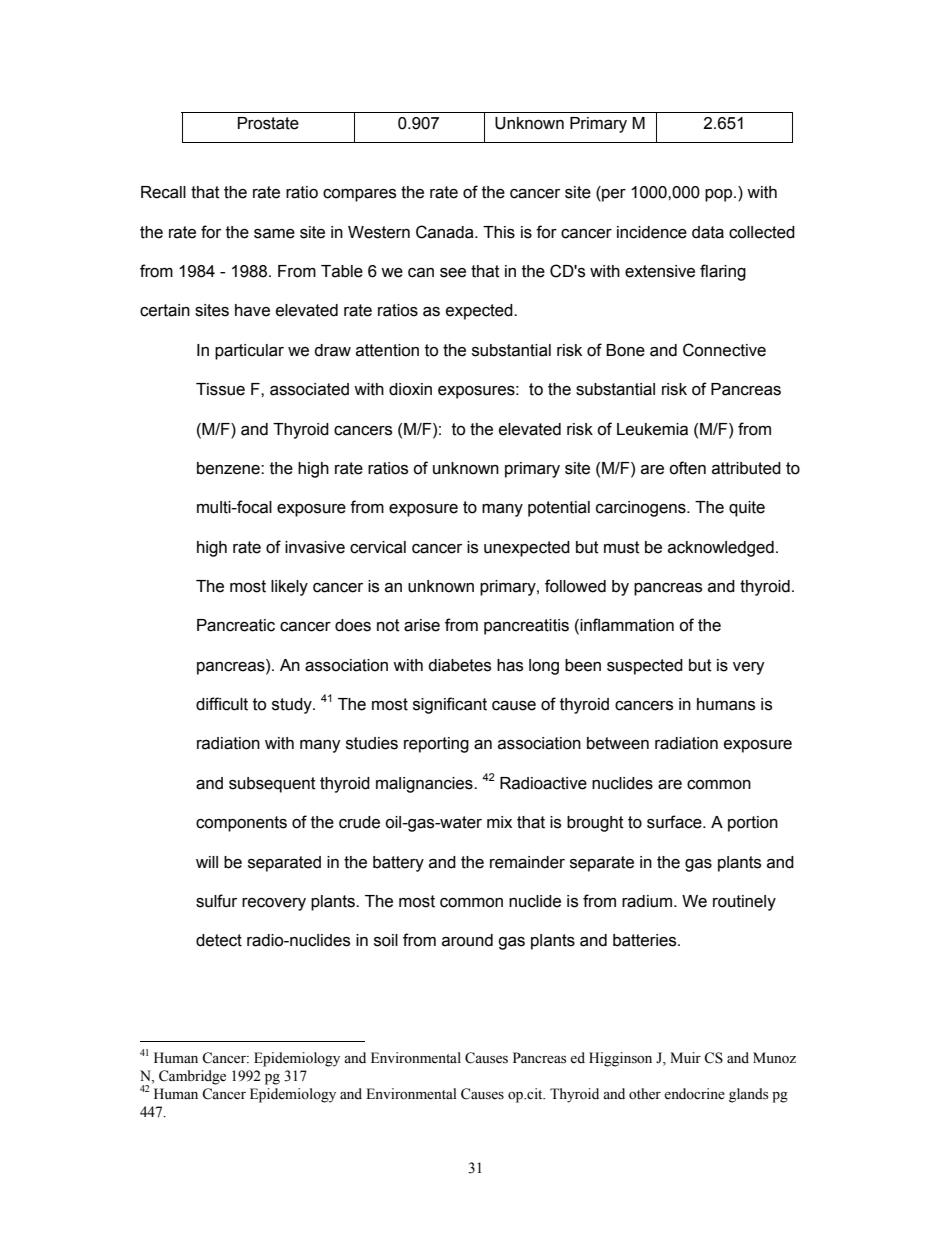 This screenshot has height=1233, width=952. What do you see at coordinates (720, 195) in the screenshot?
I see `pop` at bounding box center [720, 195].
